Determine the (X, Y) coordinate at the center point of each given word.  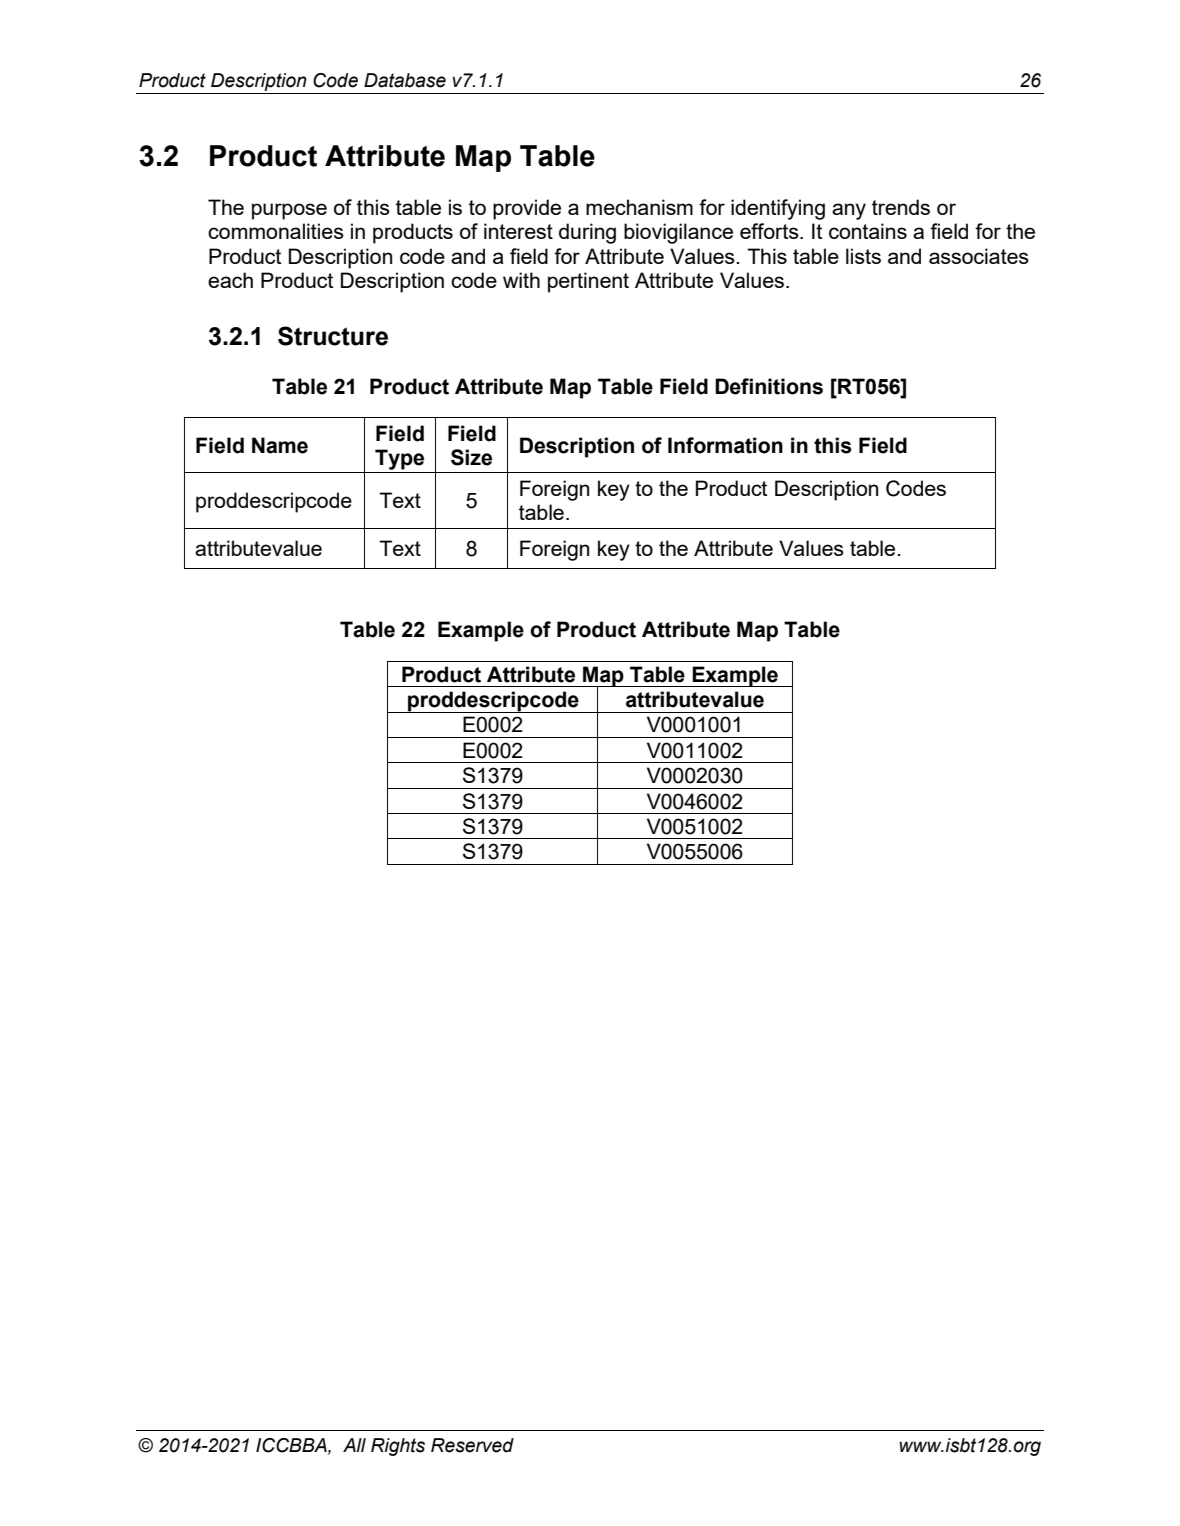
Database (405, 80)
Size (471, 457)
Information (725, 445)
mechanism (639, 207)
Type (399, 459)
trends (901, 207)
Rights (398, 1447)
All (354, 1445)
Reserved (472, 1445)
